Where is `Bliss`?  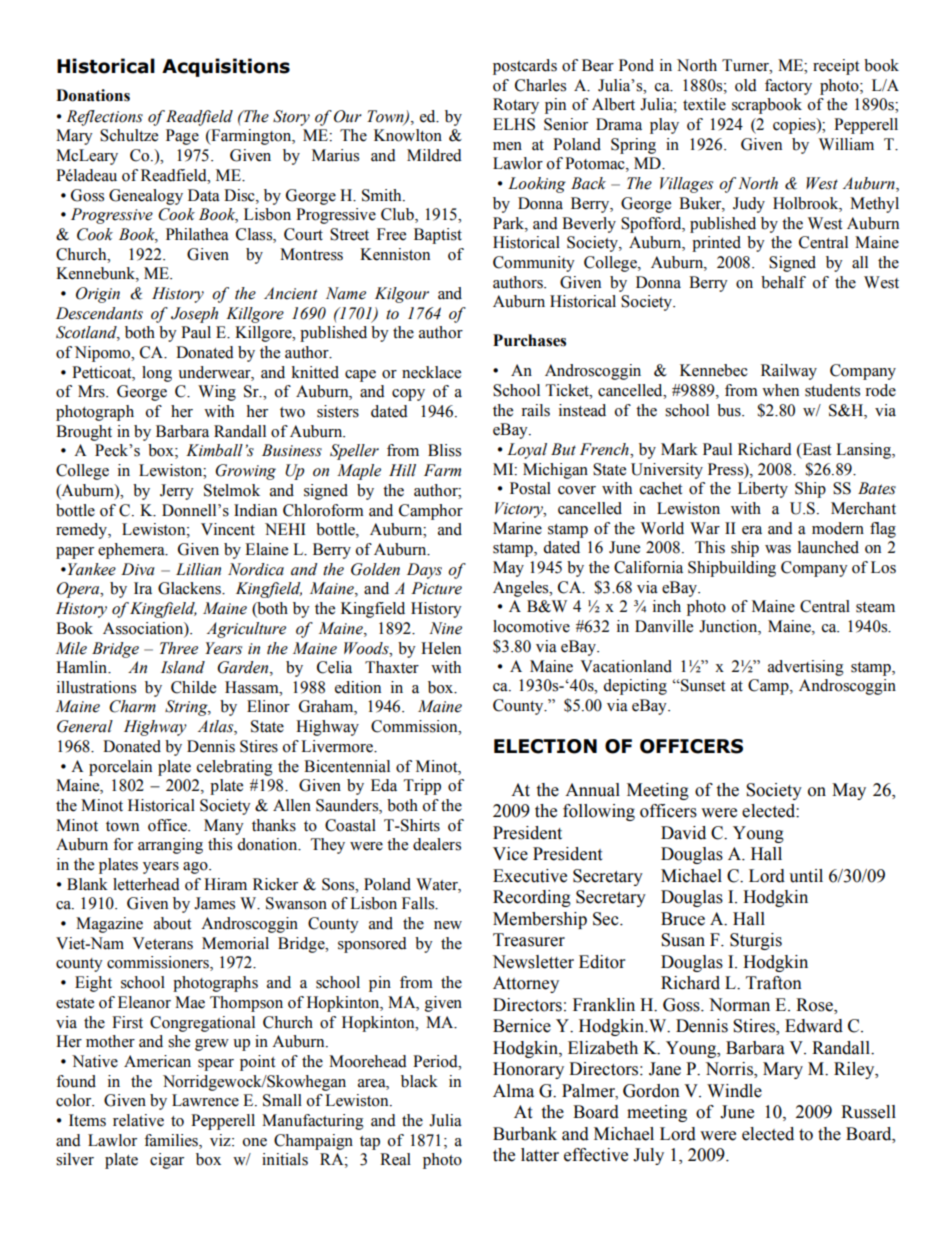
Bliss is located at coordinates (444, 450).
